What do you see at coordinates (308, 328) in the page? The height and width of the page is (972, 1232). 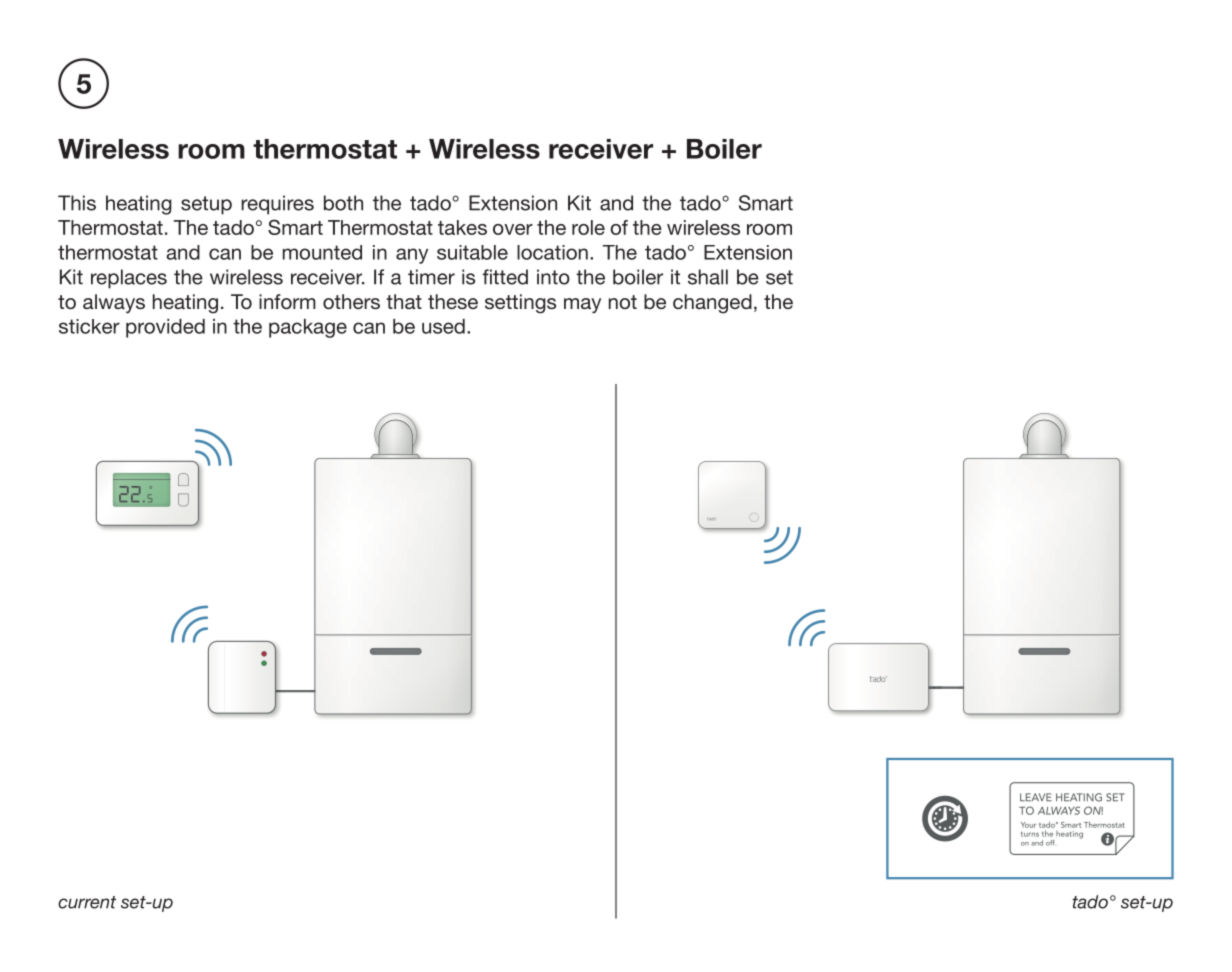 I see `package` at bounding box center [308, 328].
